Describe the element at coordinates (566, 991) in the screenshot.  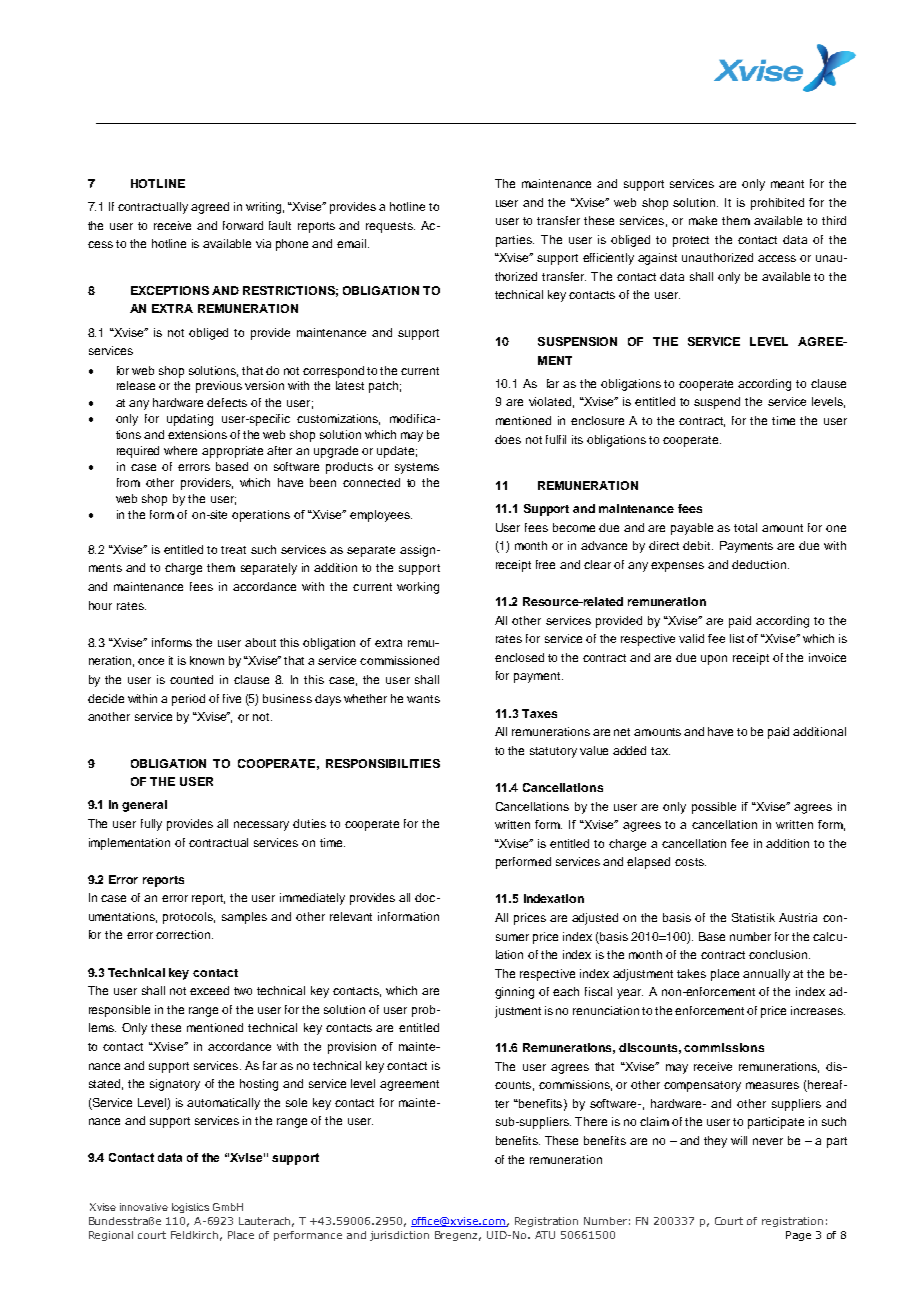
I see `each` at that location.
